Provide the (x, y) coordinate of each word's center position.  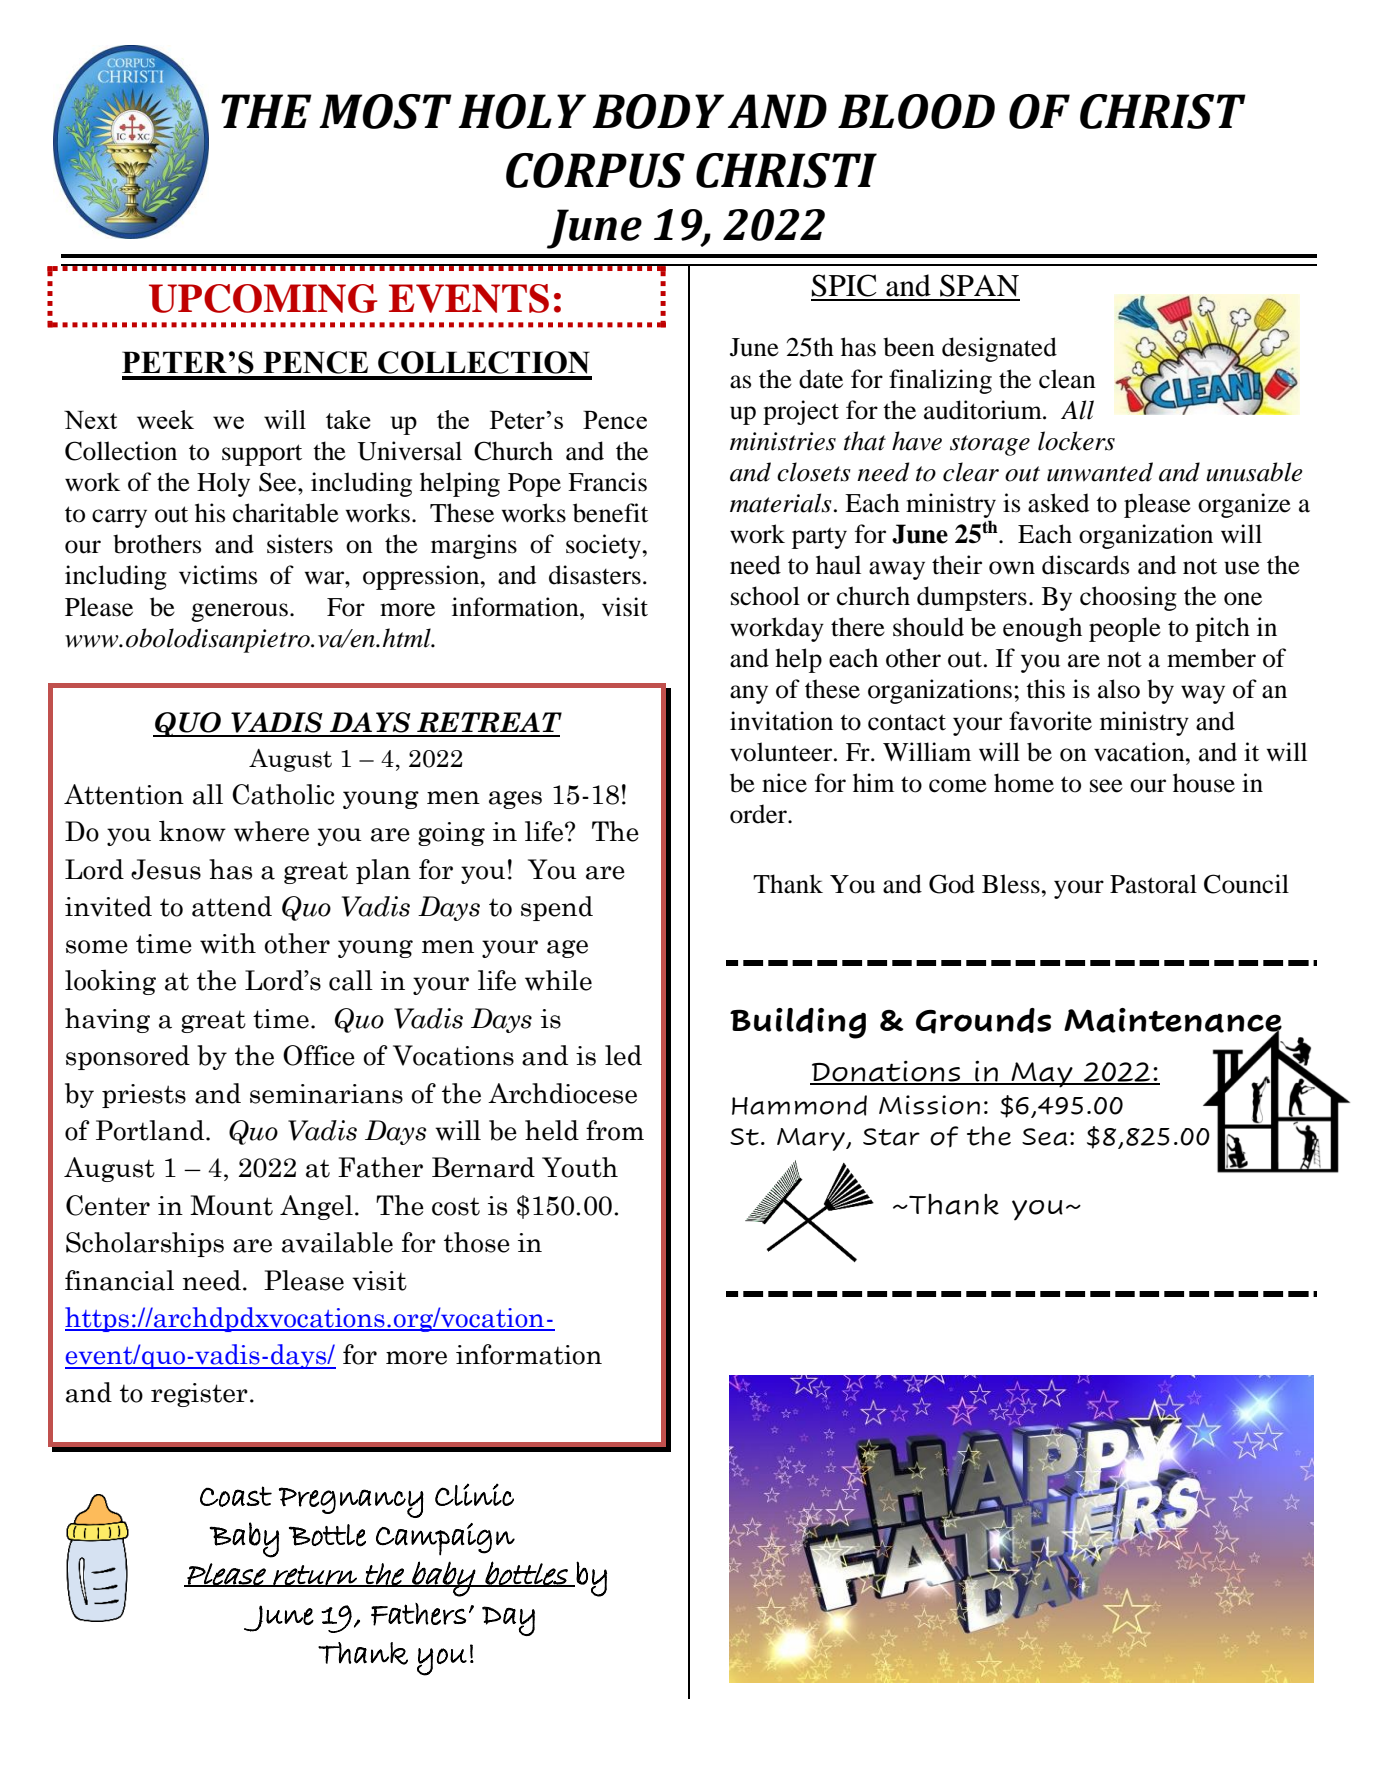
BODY (658, 111)
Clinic (474, 1494)
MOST (385, 111)
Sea (1045, 1137)
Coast (236, 1496)
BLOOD (916, 111)
